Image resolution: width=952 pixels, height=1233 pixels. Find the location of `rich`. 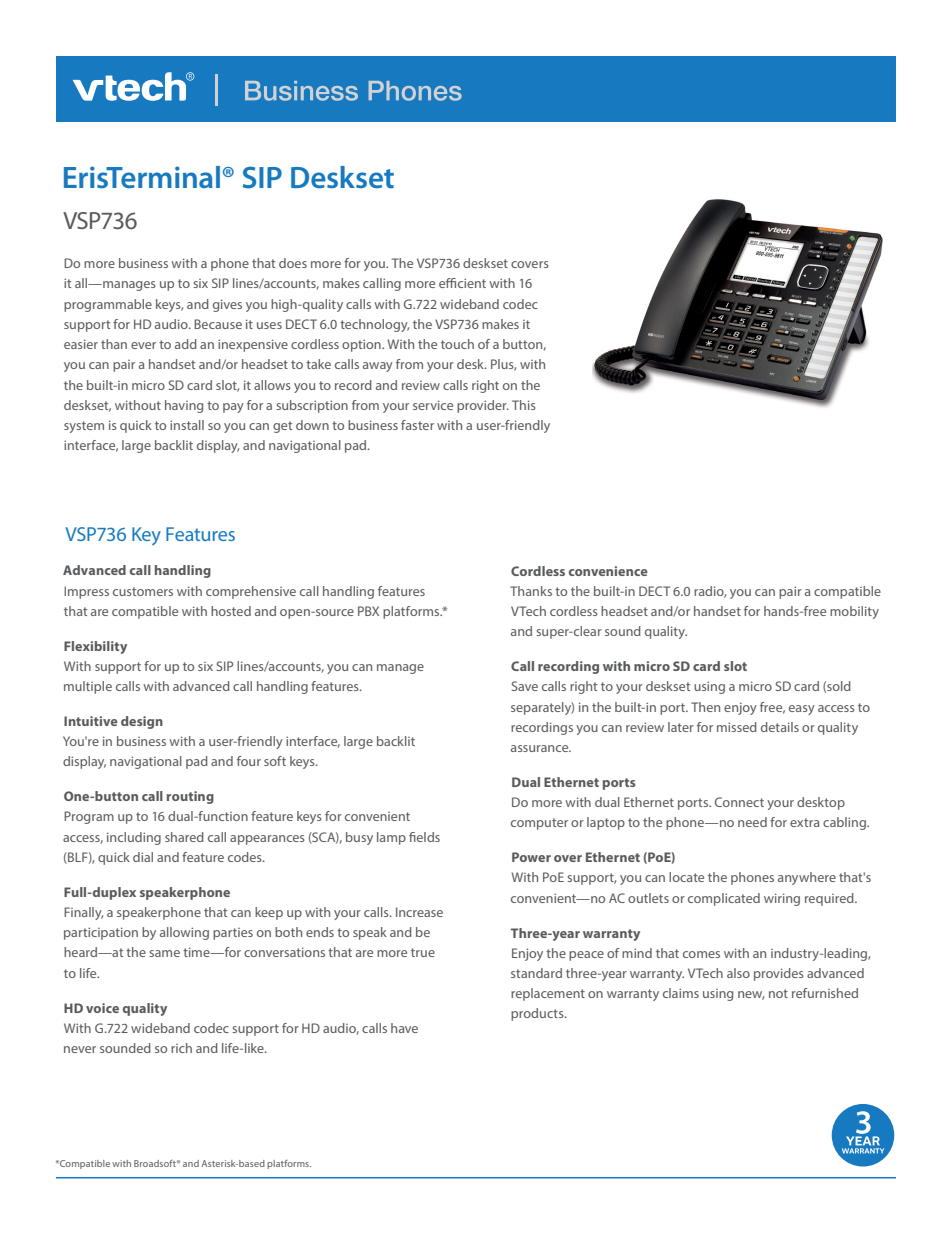

rich is located at coordinates (181, 1048).
